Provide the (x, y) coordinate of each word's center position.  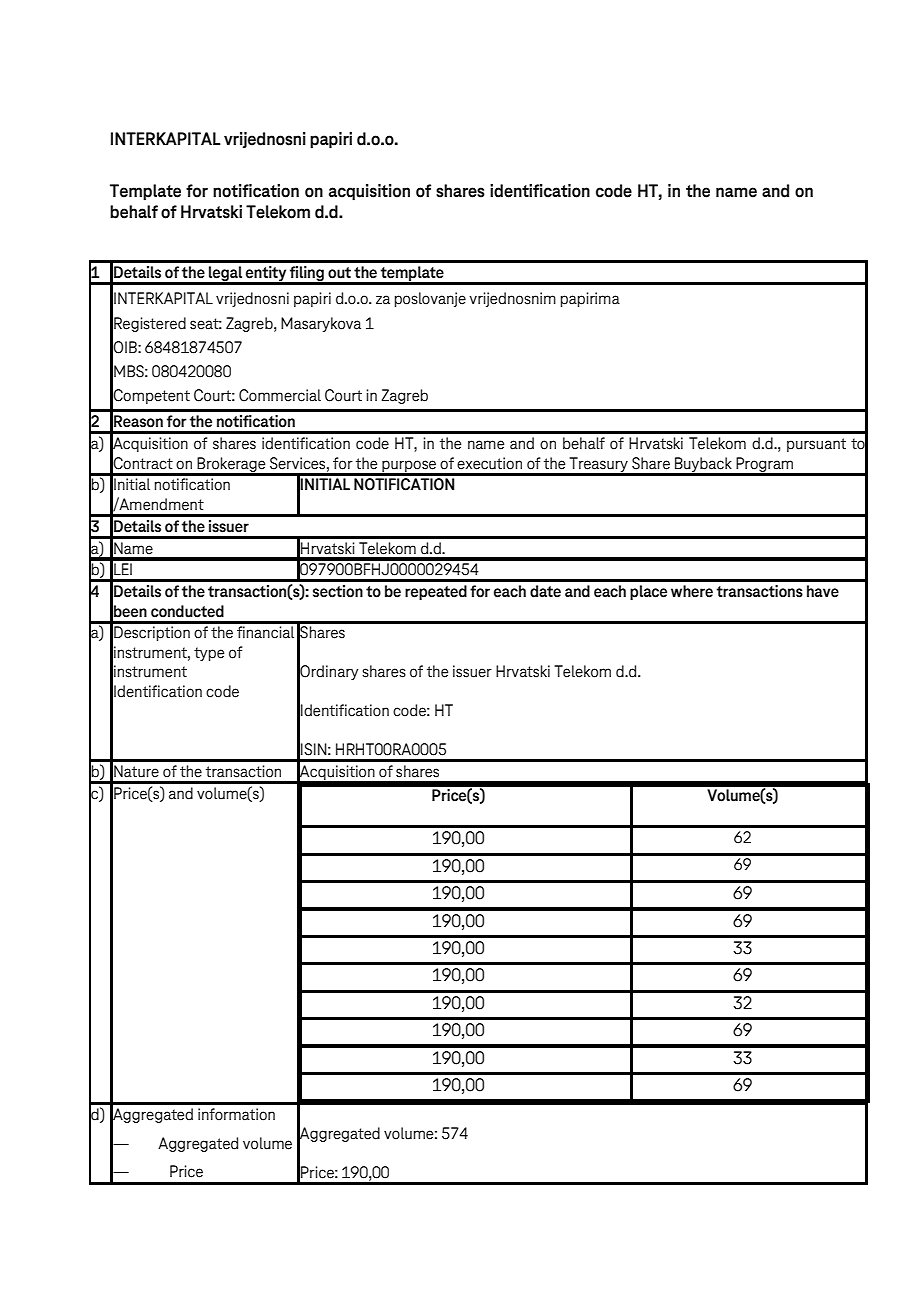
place (648, 592)
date (545, 591)
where (692, 591)
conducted (187, 611)
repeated (436, 592)
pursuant (816, 445)
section (338, 591)
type (209, 654)
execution (489, 463)
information (236, 1114)
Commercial (280, 395)
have (823, 591)
